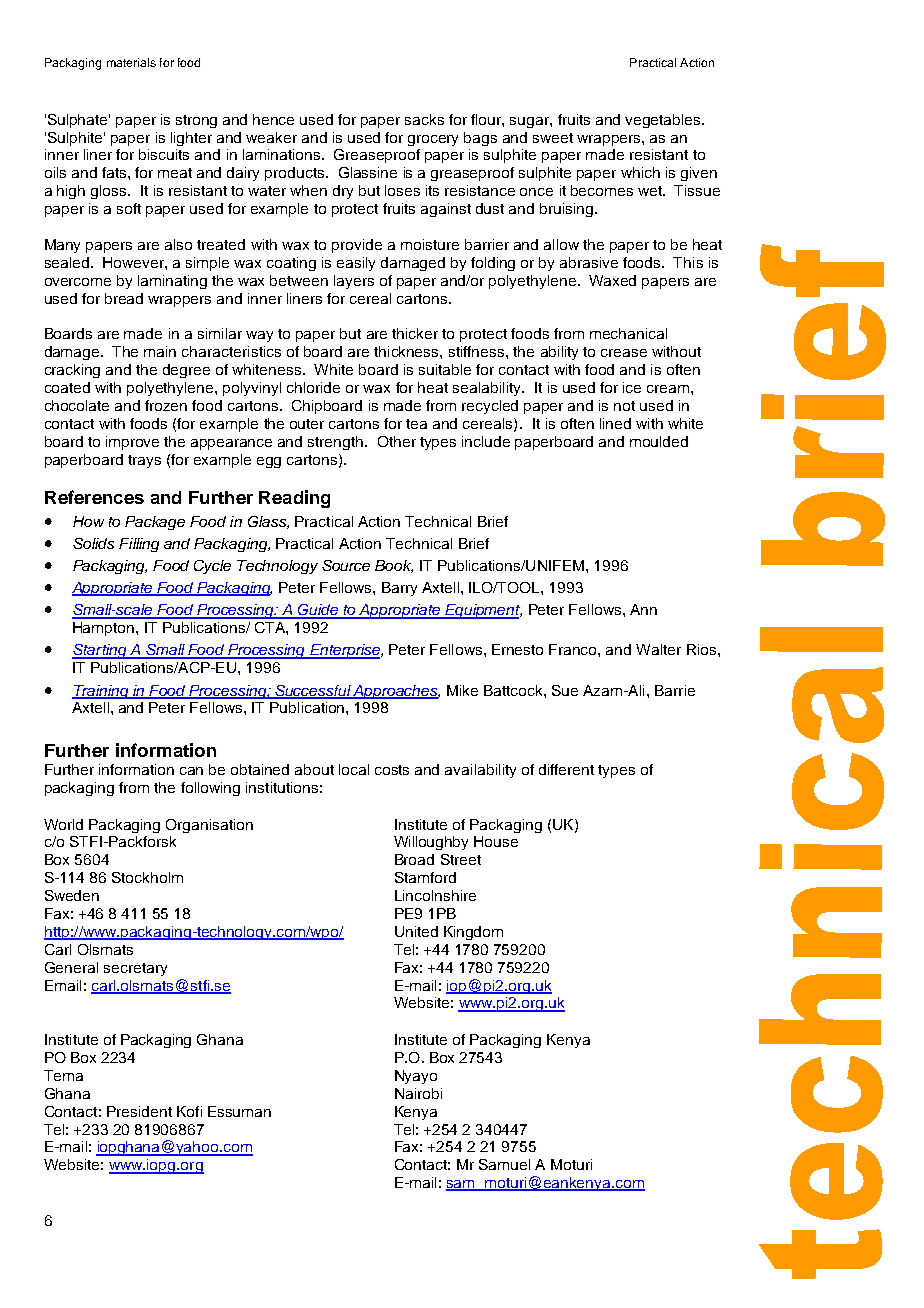 This page has height=1308, width=924. Describe the element at coordinates (131, 62) in the page. I see `materials` at that location.
